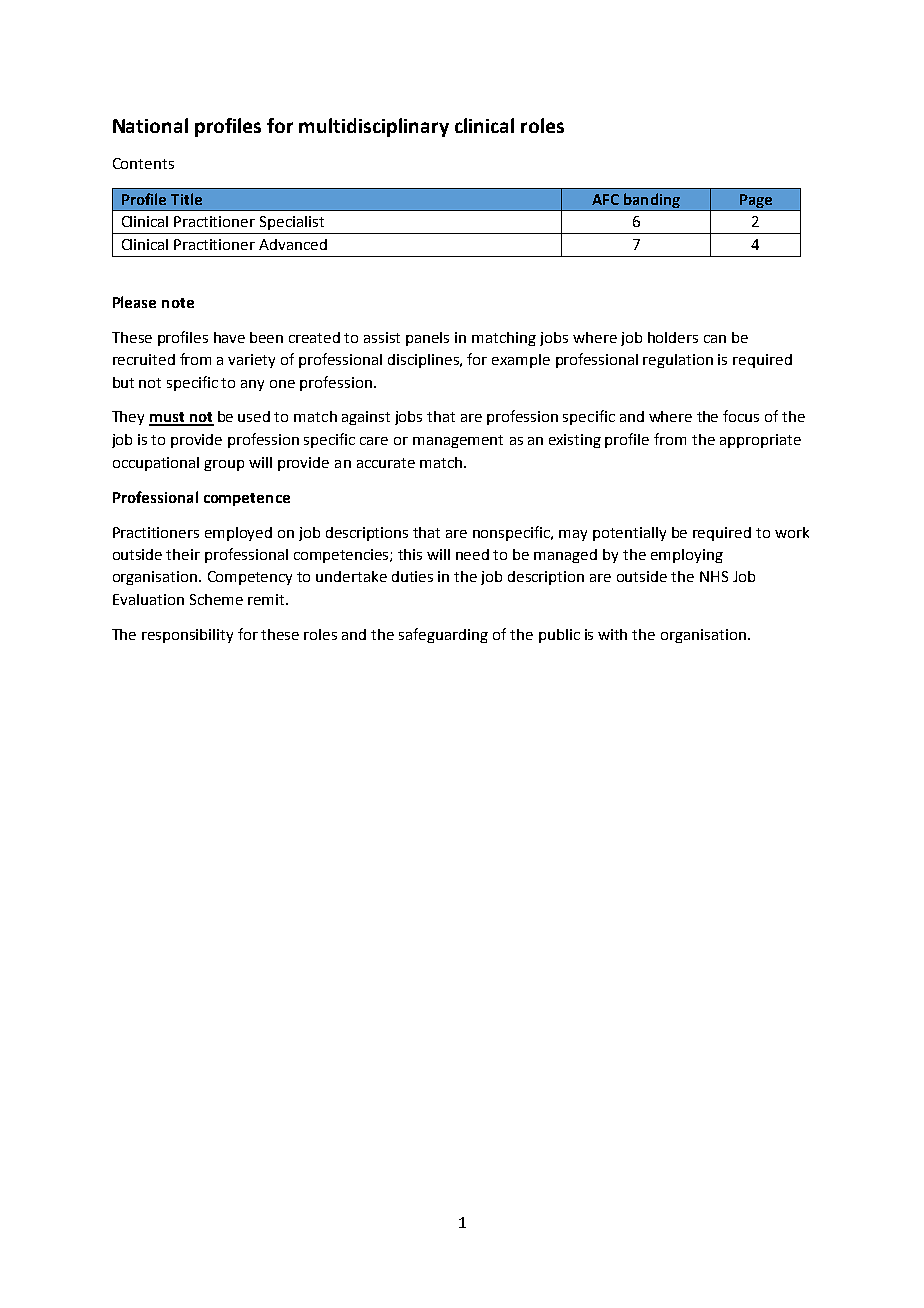 The image size is (924, 1308). What do you see at coordinates (187, 636) in the image?
I see `responsibility` at bounding box center [187, 636].
